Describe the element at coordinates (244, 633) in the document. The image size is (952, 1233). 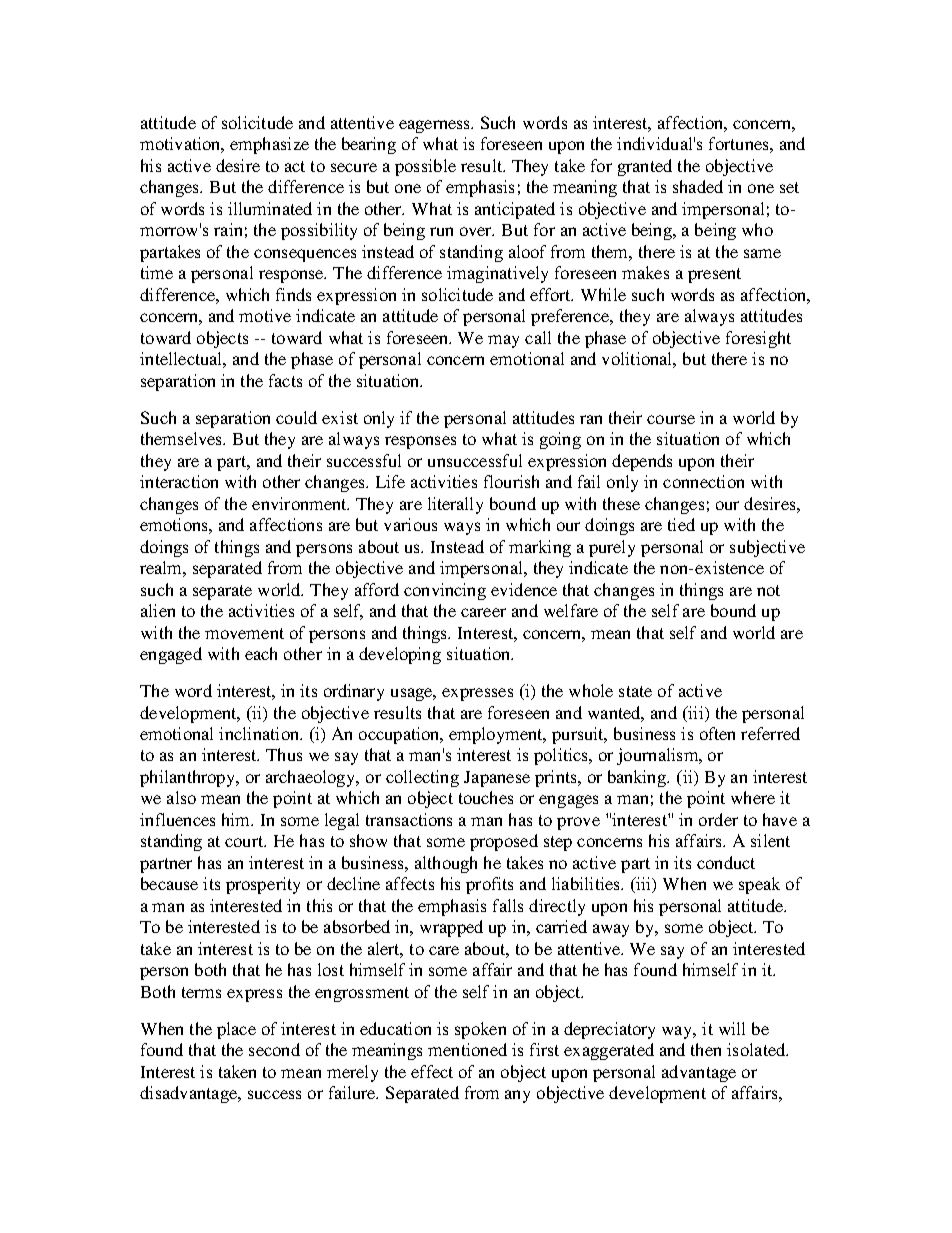
I see `movement` at that location.
